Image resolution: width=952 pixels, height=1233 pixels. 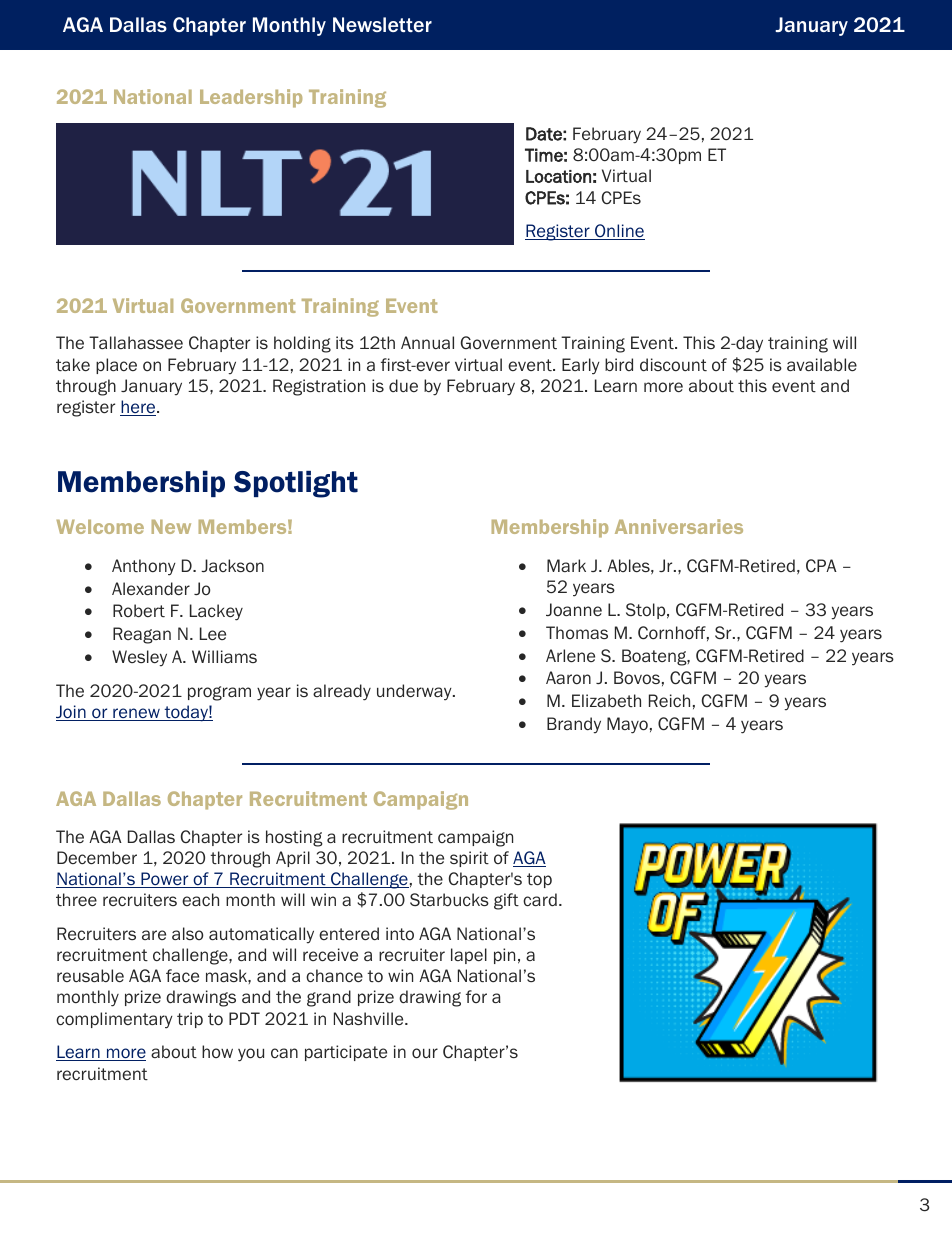 I want to click on Mark, so click(x=566, y=565).
